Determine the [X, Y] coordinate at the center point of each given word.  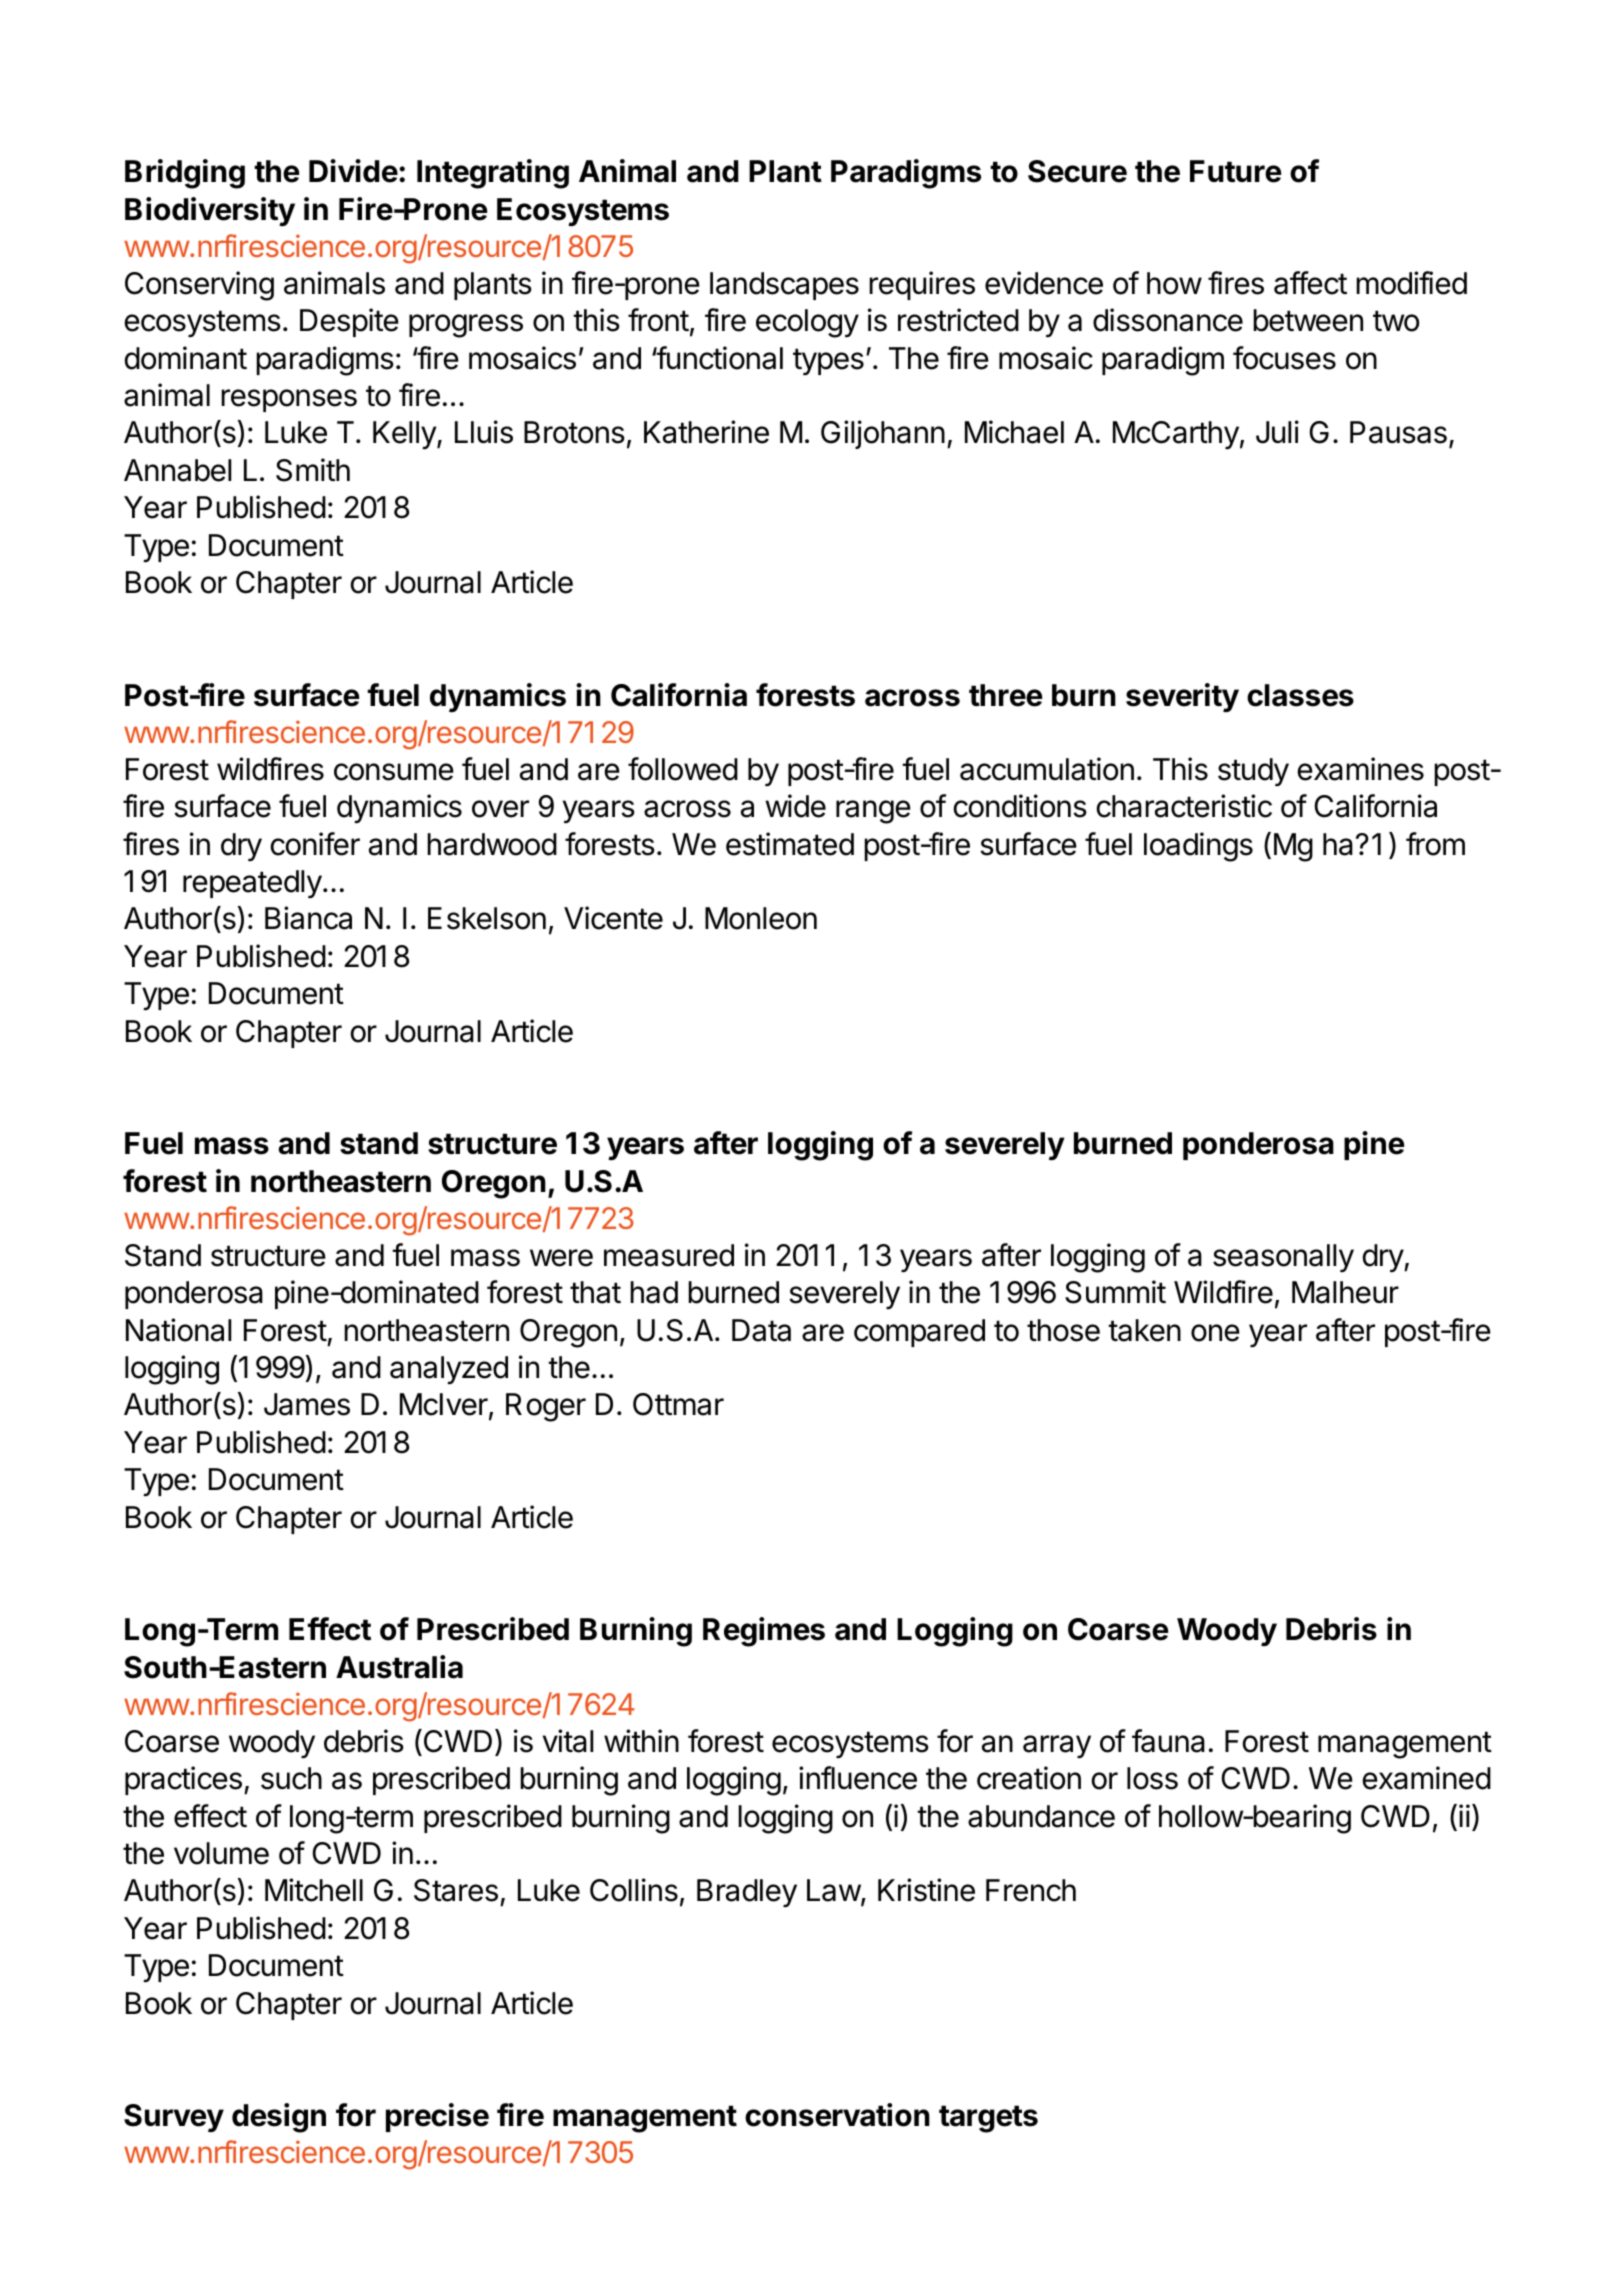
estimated [790, 844]
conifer [315, 844]
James [307, 1404]
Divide [353, 171]
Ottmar [678, 1404]
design [279, 2118]
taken [1144, 1330]
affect [1310, 283]
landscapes [784, 286]
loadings [1198, 847]
